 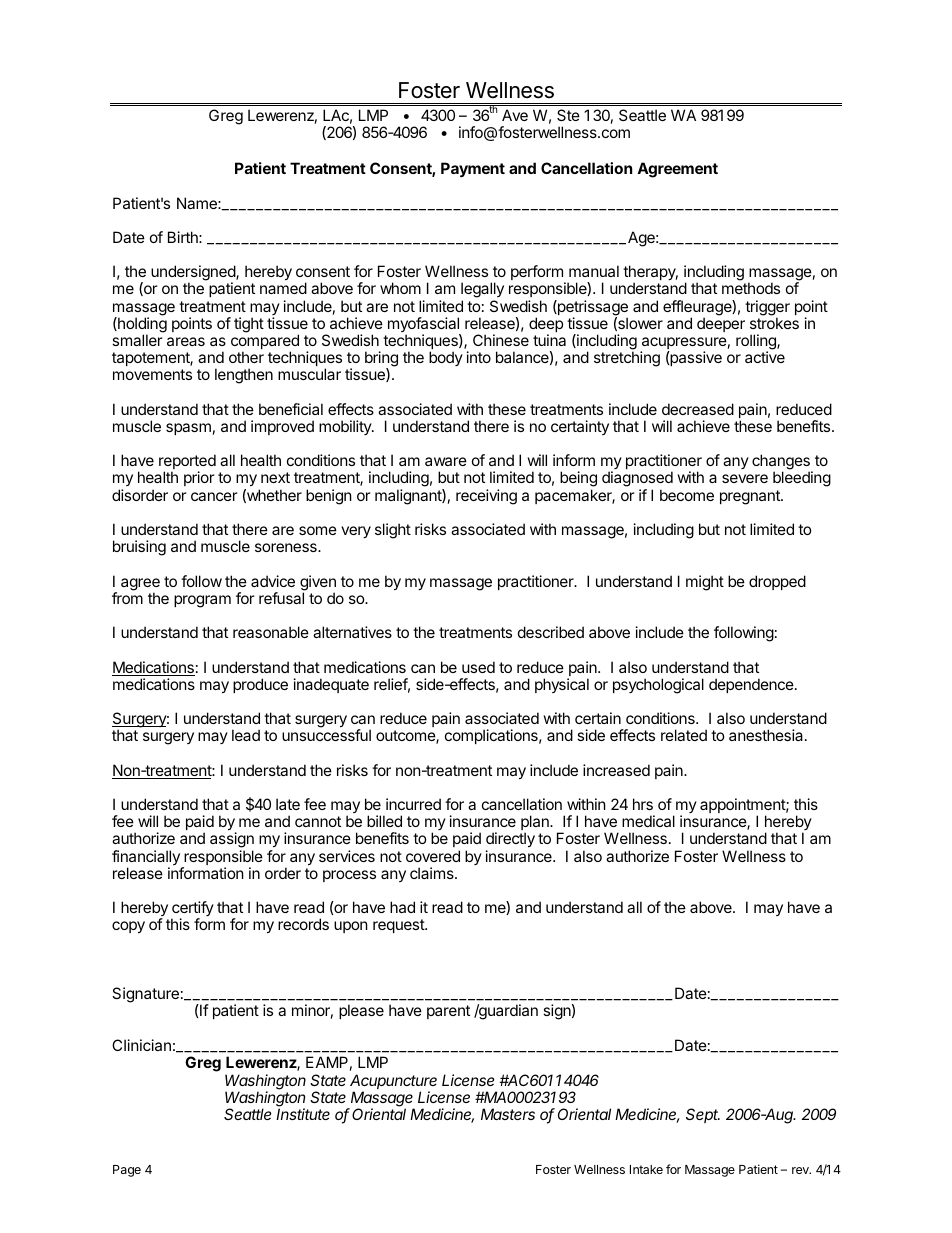 What do you see at coordinates (249, 325) in the document?
I see `tight` at bounding box center [249, 325].
